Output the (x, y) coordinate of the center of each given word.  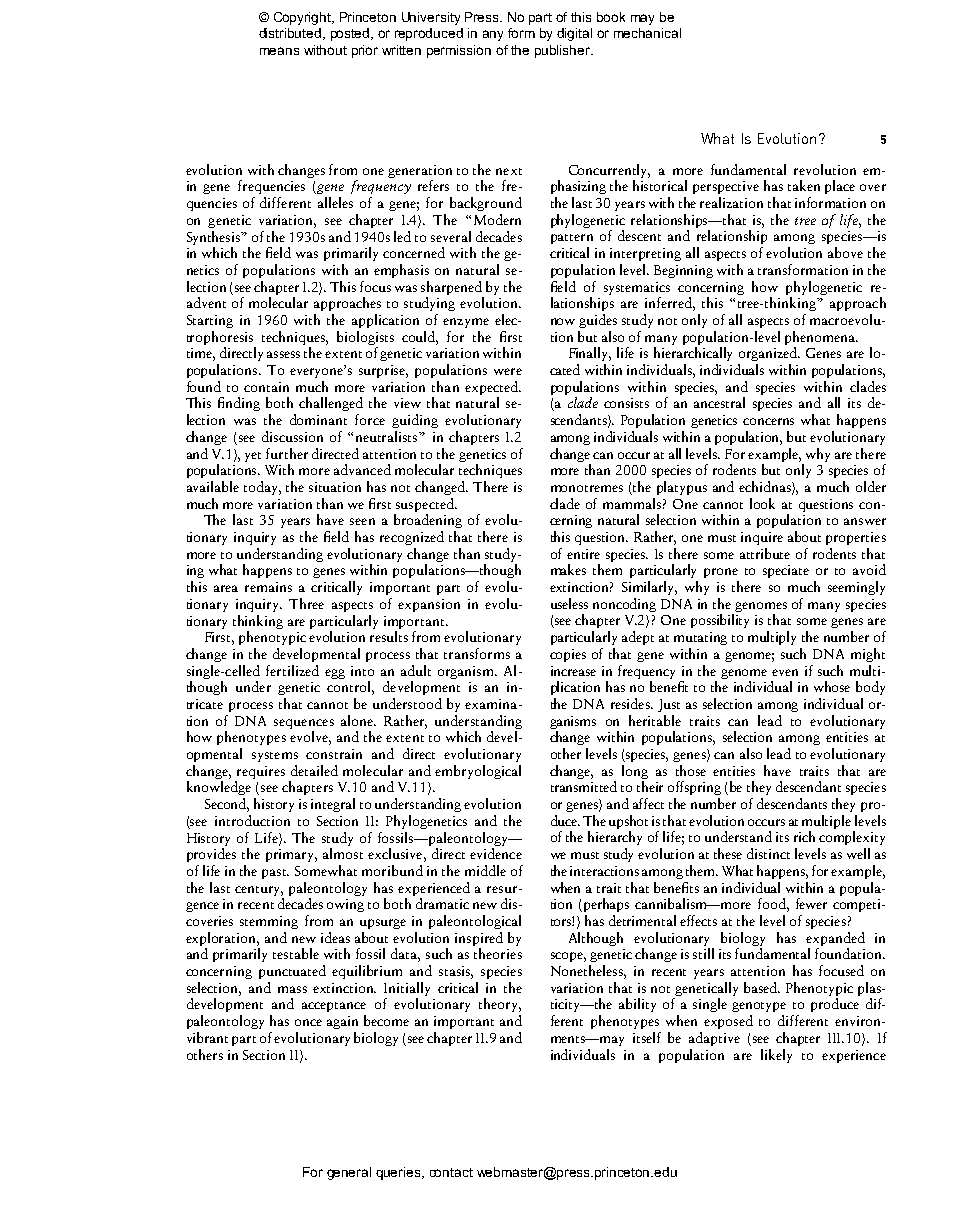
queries (399, 1173)
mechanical (647, 33)
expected (493, 388)
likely (776, 1056)
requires (261, 772)
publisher (564, 51)
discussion (292, 436)
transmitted (584, 786)
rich (804, 836)
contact (451, 1172)
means (279, 51)
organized (769, 354)
